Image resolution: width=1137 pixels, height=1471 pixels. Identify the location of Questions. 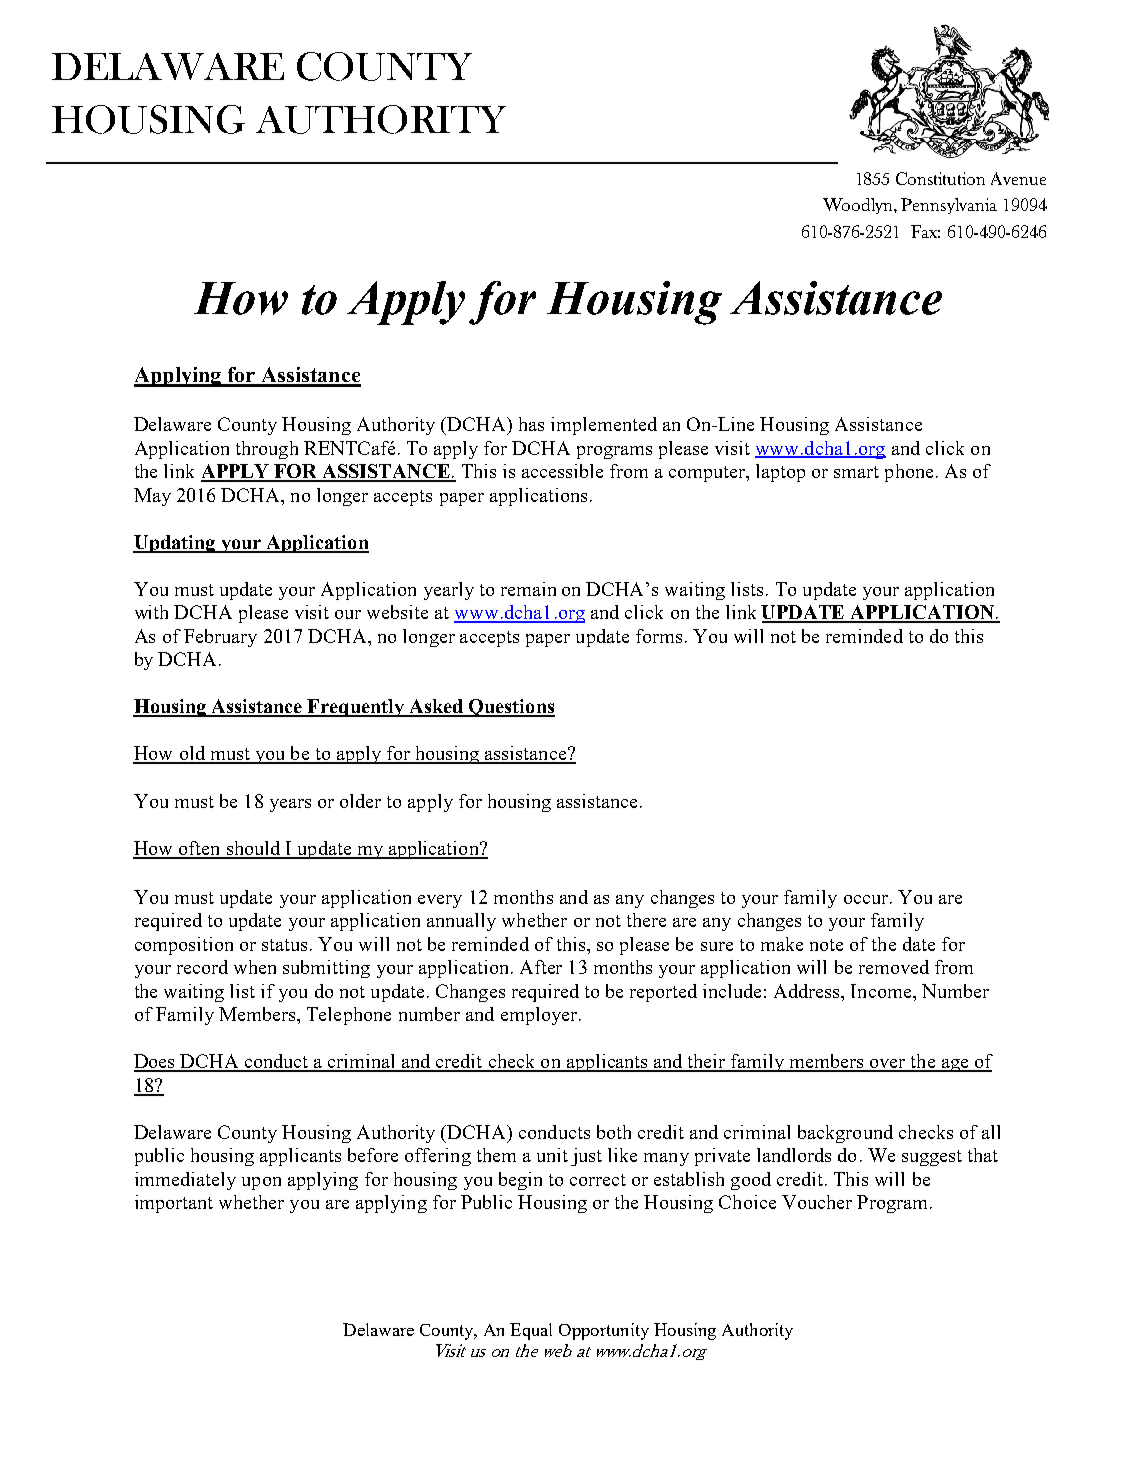
(511, 708).
